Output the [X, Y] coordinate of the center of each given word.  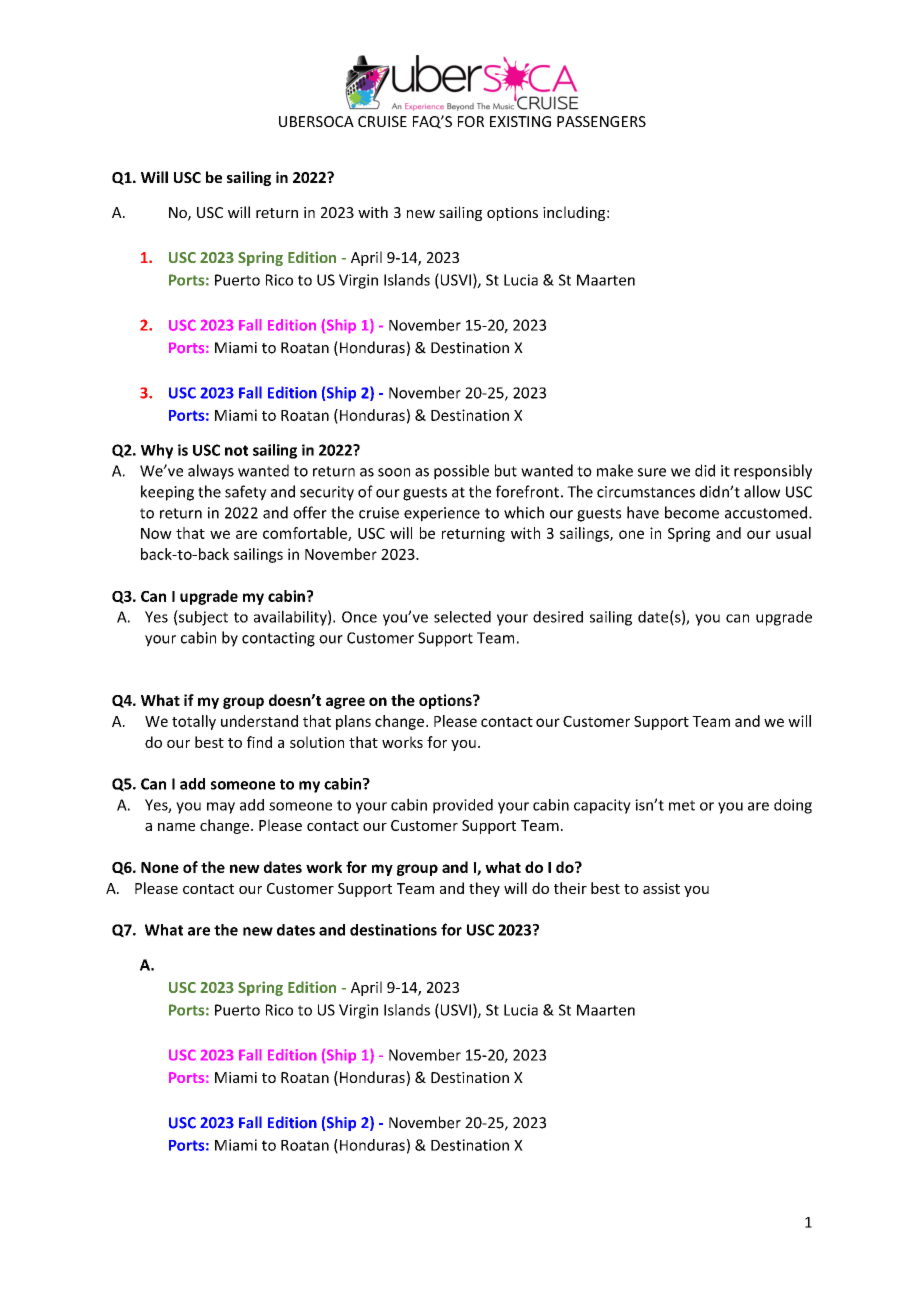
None [160, 867]
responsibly [773, 472]
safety [246, 493]
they [484, 889]
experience [442, 514]
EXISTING [520, 121]
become [692, 512]
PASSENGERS [601, 121]
